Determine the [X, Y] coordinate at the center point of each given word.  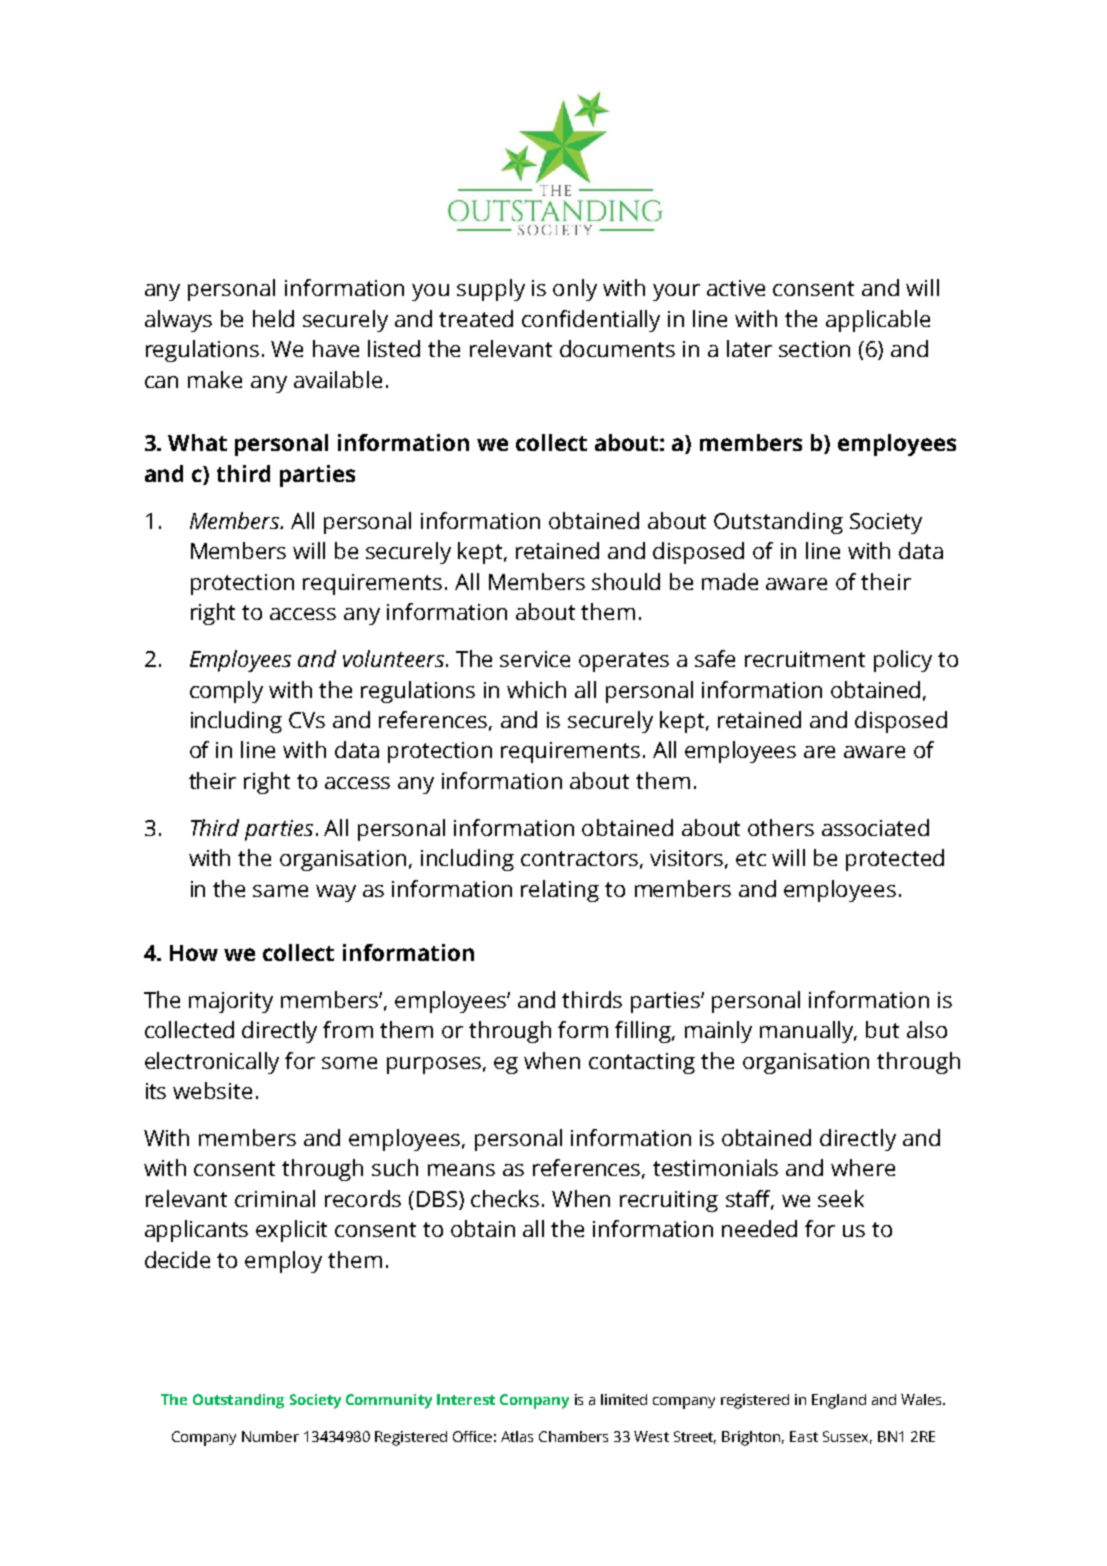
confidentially [591, 321]
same [280, 891]
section [814, 349]
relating [560, 891]
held [273, 318]
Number [270, 1436]
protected [895, 860]
